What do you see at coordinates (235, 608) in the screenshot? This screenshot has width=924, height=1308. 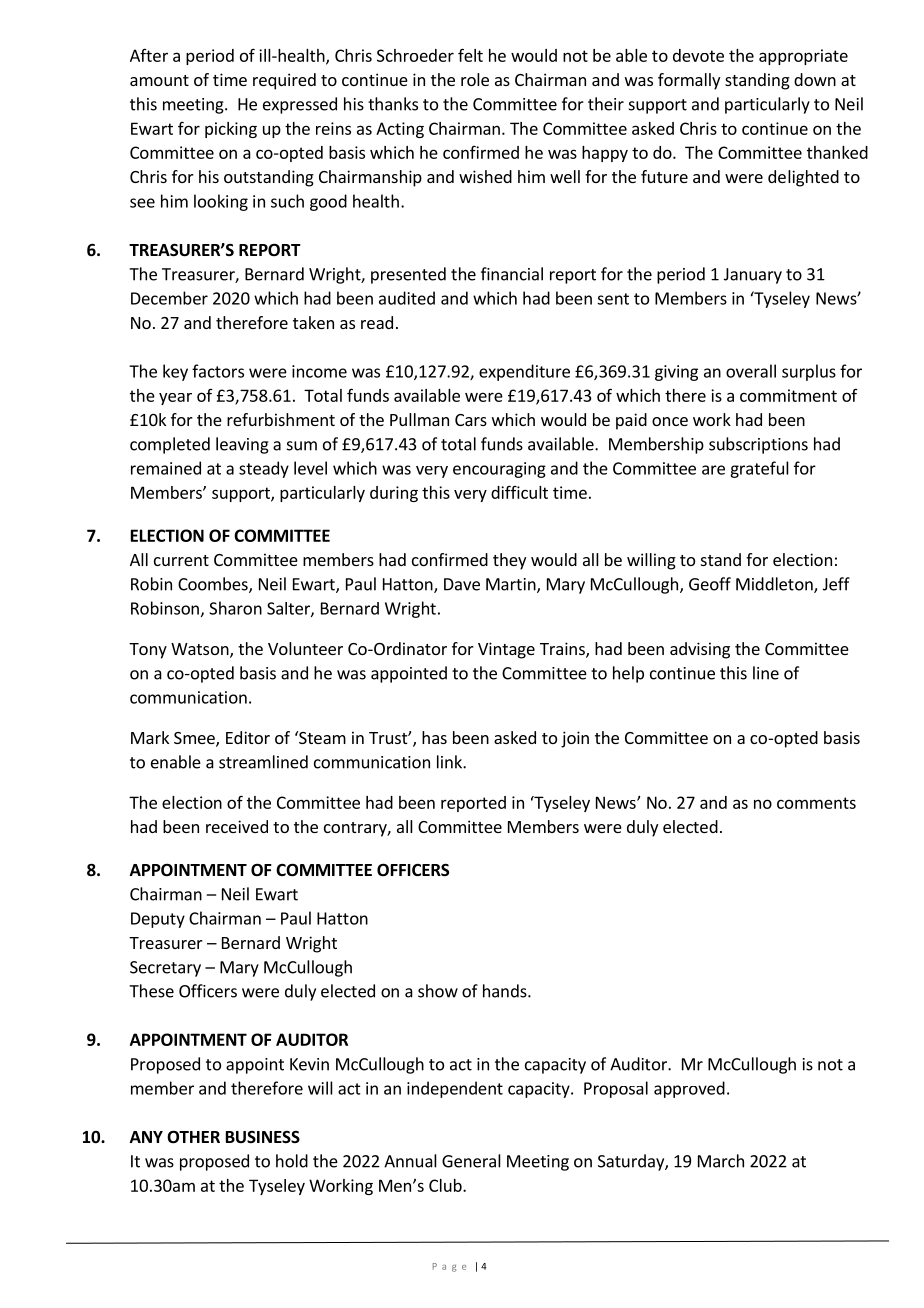 I see `Sharon` at bounding box center [235, 608].
